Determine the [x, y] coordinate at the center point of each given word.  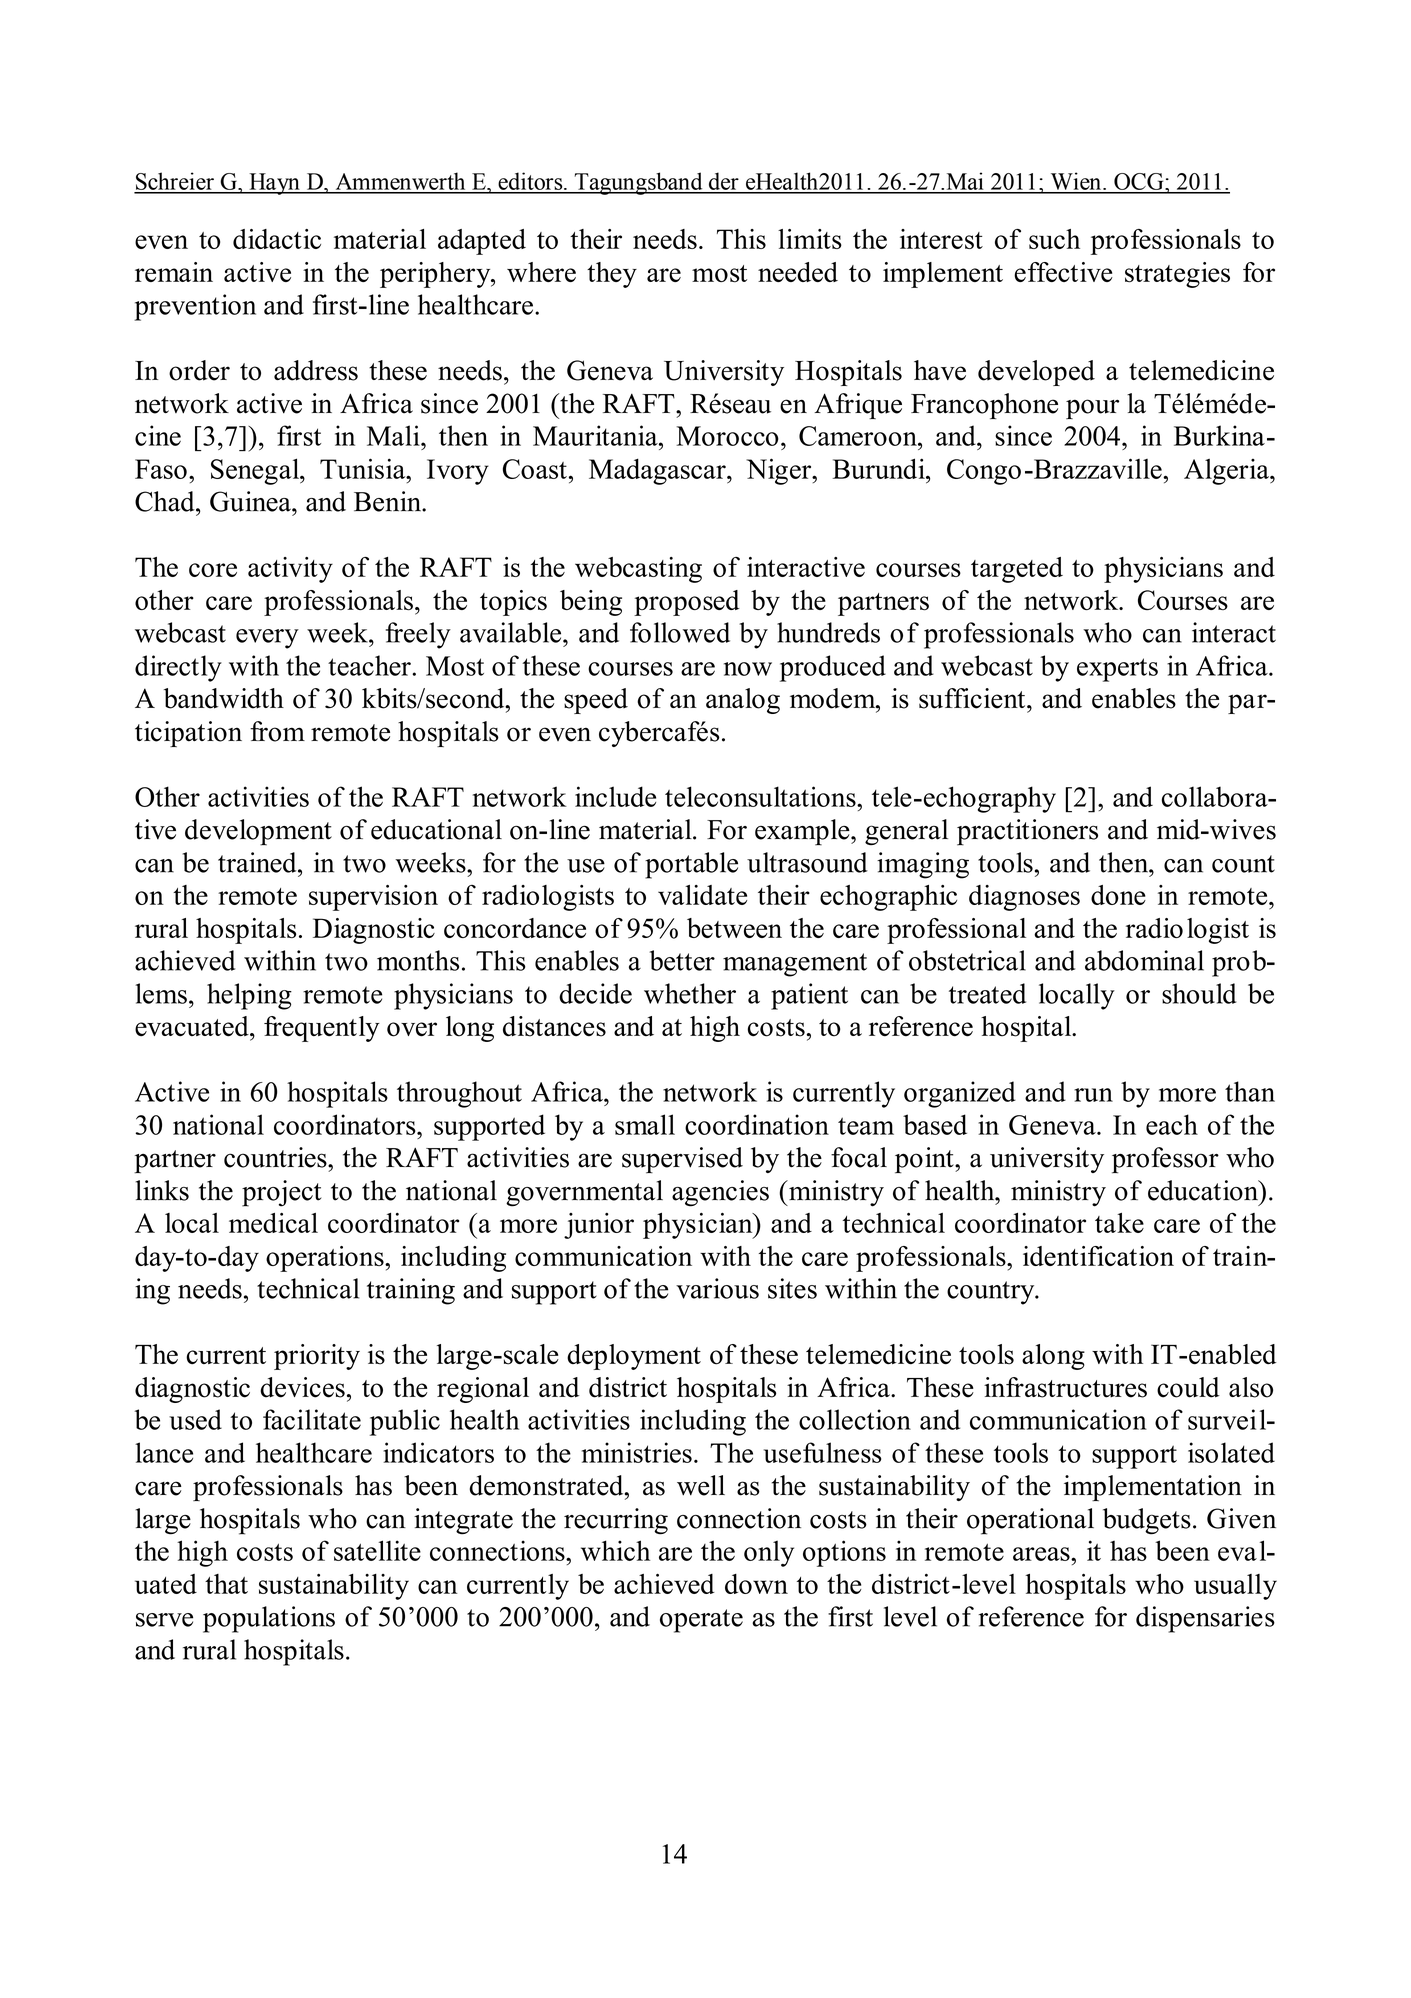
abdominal [1144, 960]
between [734, 928]
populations [269, 1619]
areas [1042, 1554]
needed [798, 272]
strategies [1177, 275]
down [756, 1584]
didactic [277, 239]
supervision [373, 898]
